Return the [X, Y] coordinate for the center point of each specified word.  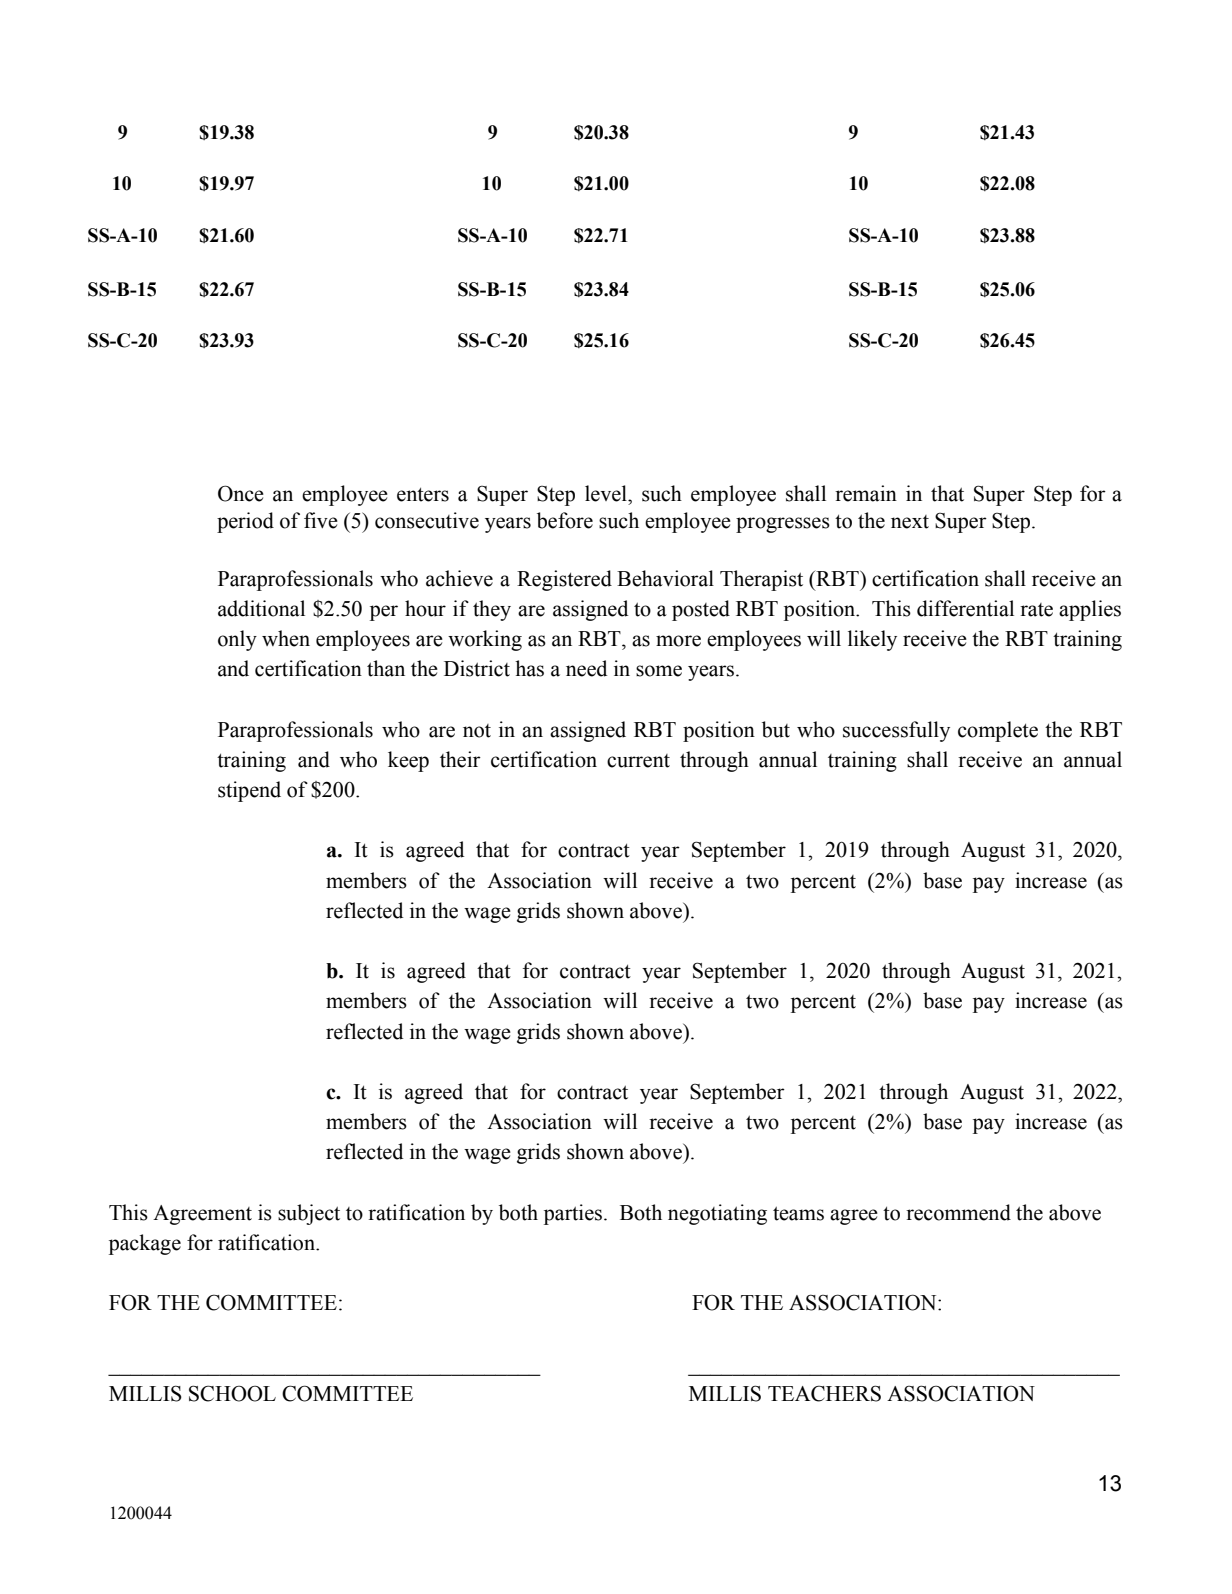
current [638, 761]
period [245, 522]
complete [998, 731]
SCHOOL [232, 1393]
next [910, 522]
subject [309, 1214]
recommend [958, 1212]
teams [798, 1213]
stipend [249, 791]
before [565, 520]
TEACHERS [824, 1393]
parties [573, 1214]
